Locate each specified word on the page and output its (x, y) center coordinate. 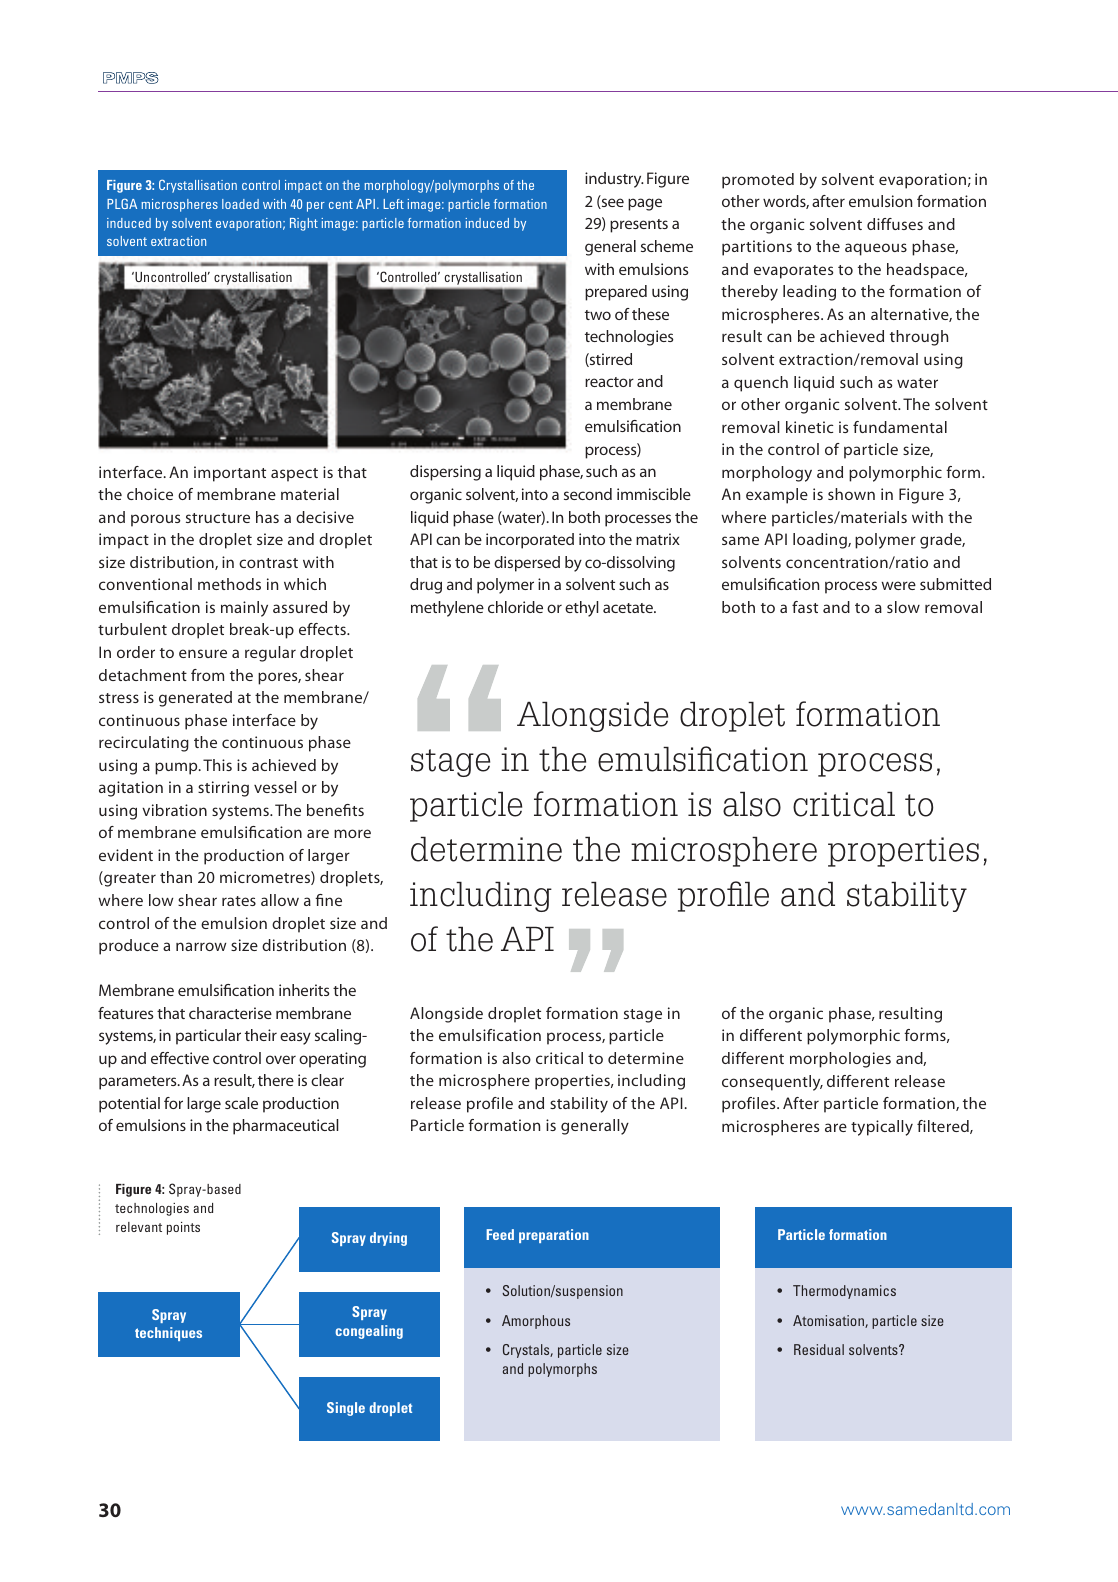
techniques (168, 1334)
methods (229, 584)
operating (332, 1060)
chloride (515, 607)
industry (614, 180)
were (898, 585)
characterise (230, 1013)
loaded (240, 204)
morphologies (840, 1060)
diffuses (895, 224)
